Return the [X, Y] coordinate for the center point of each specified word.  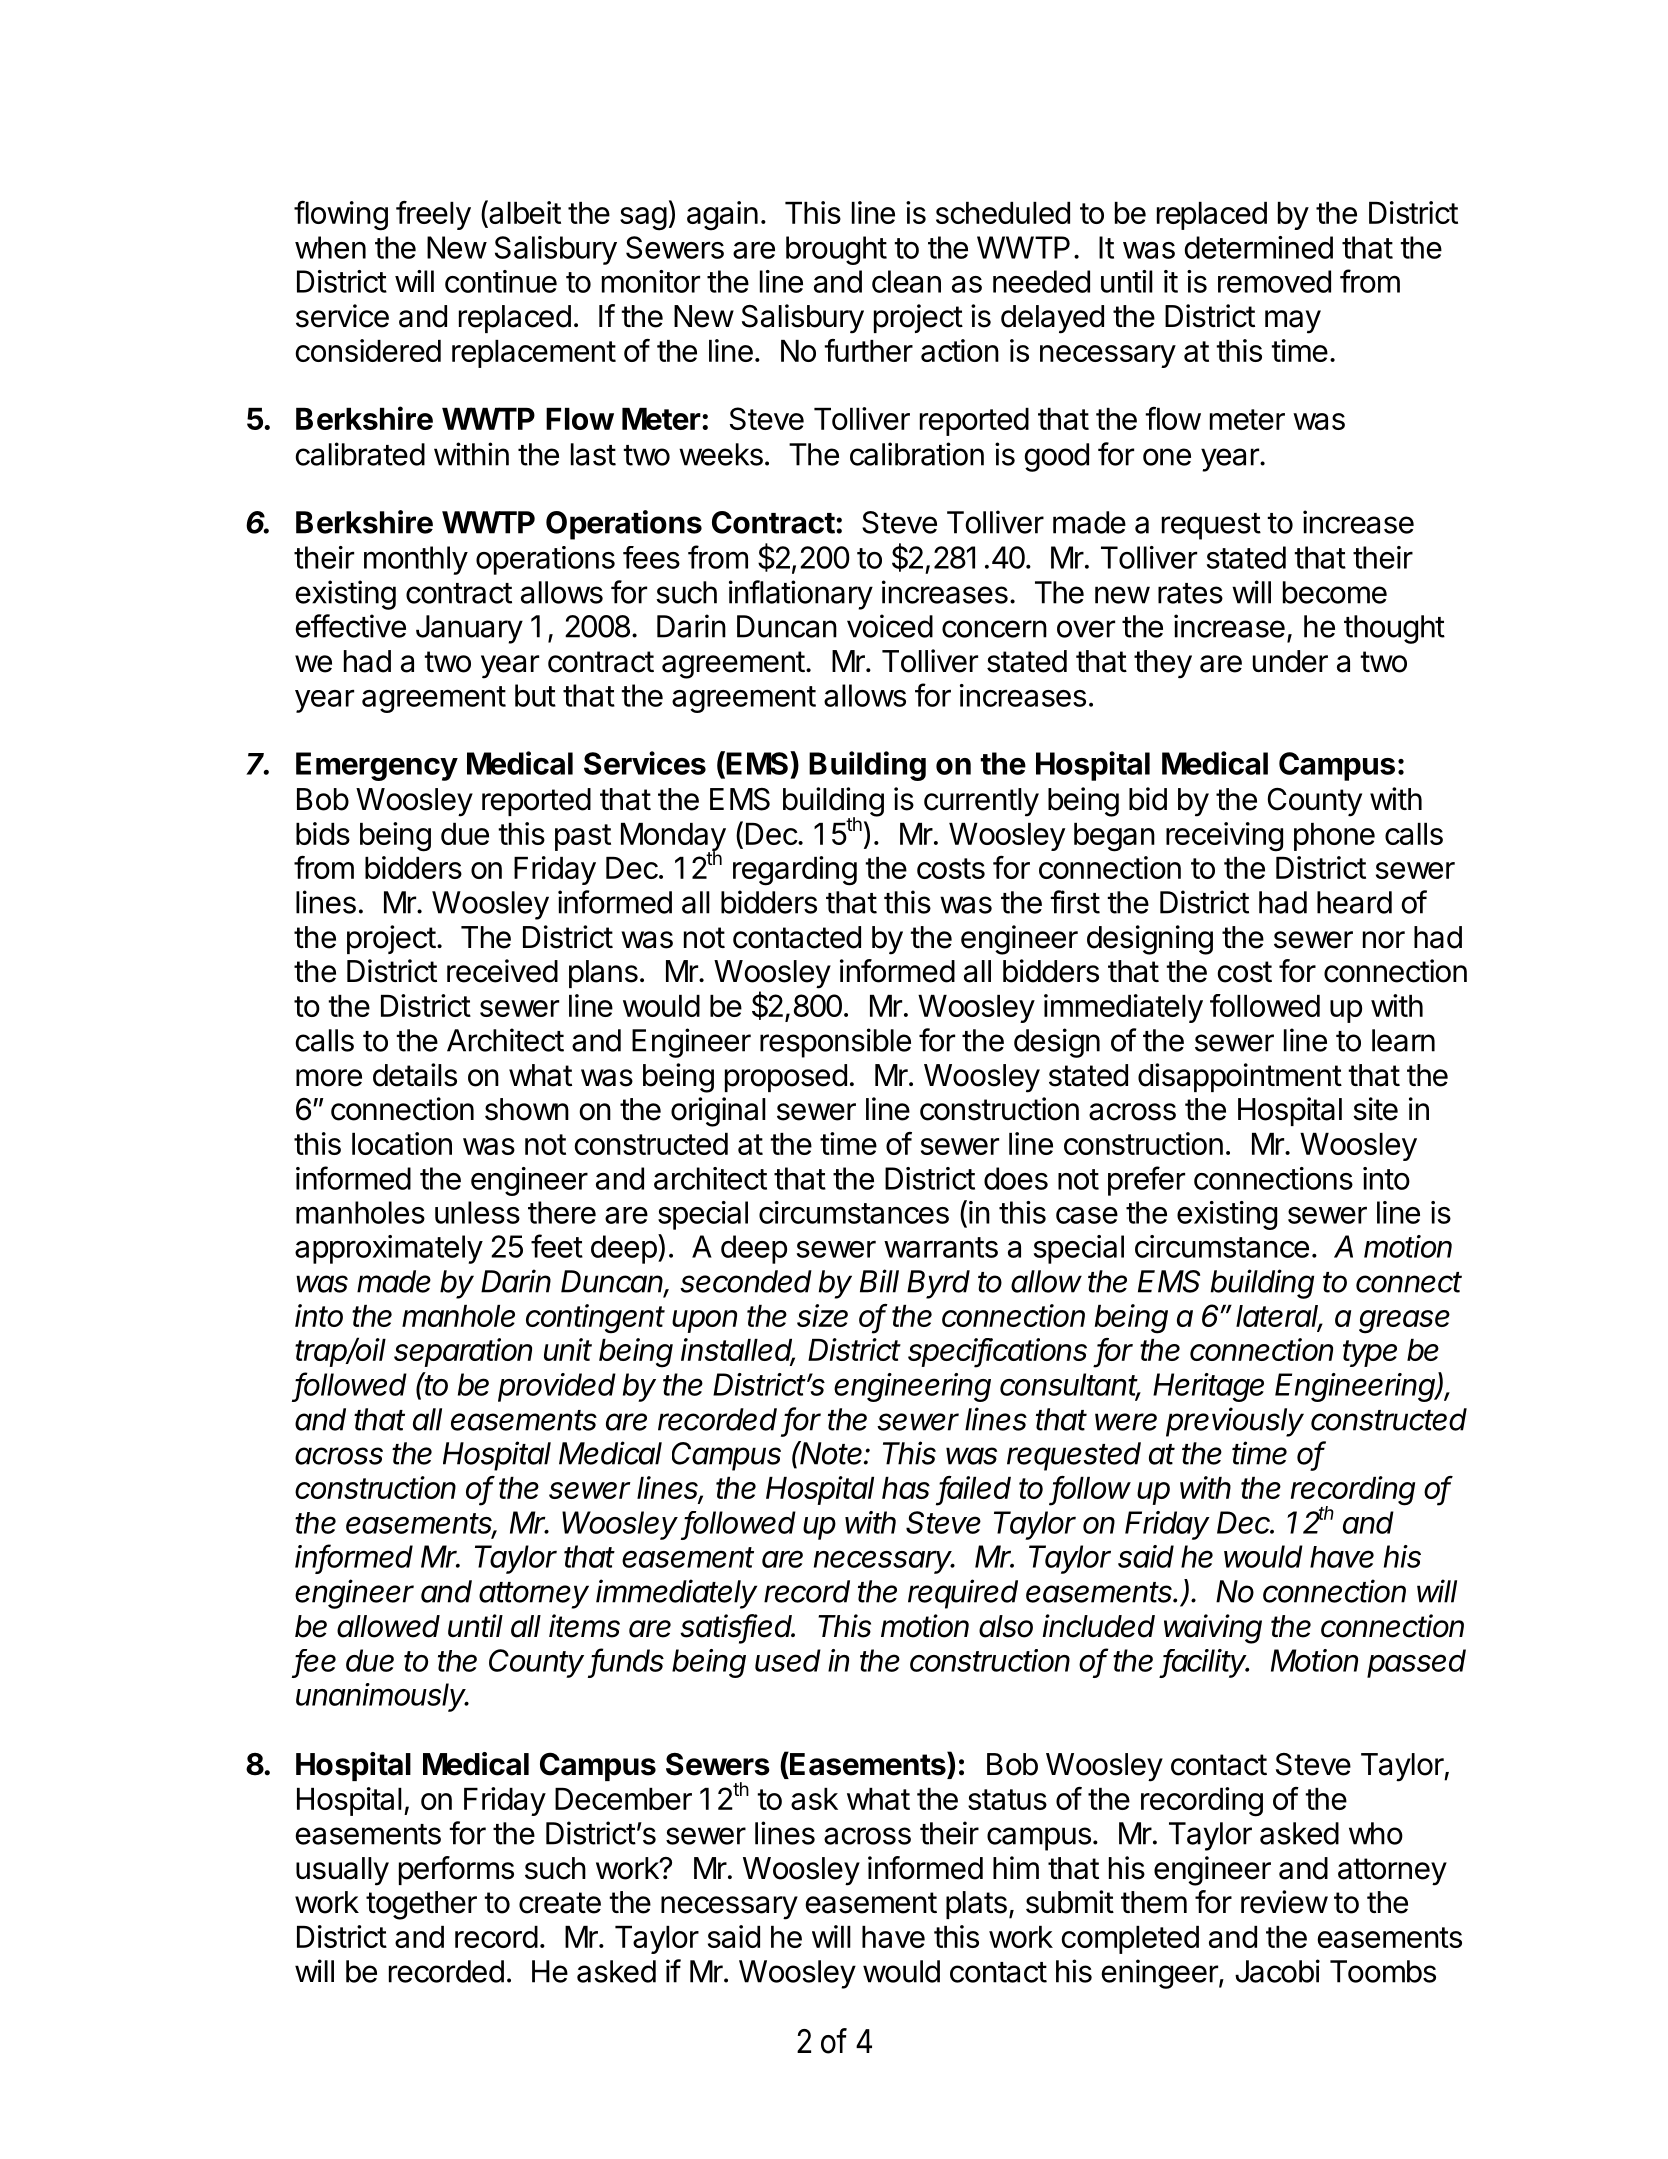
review [1284, 1902]
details [415, 1075]
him [1016, 1867]
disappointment [1240, 1077]
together [421, 1905]
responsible [835, 1043]
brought [836, 250]
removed [1274, 281]
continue [501, 281]
